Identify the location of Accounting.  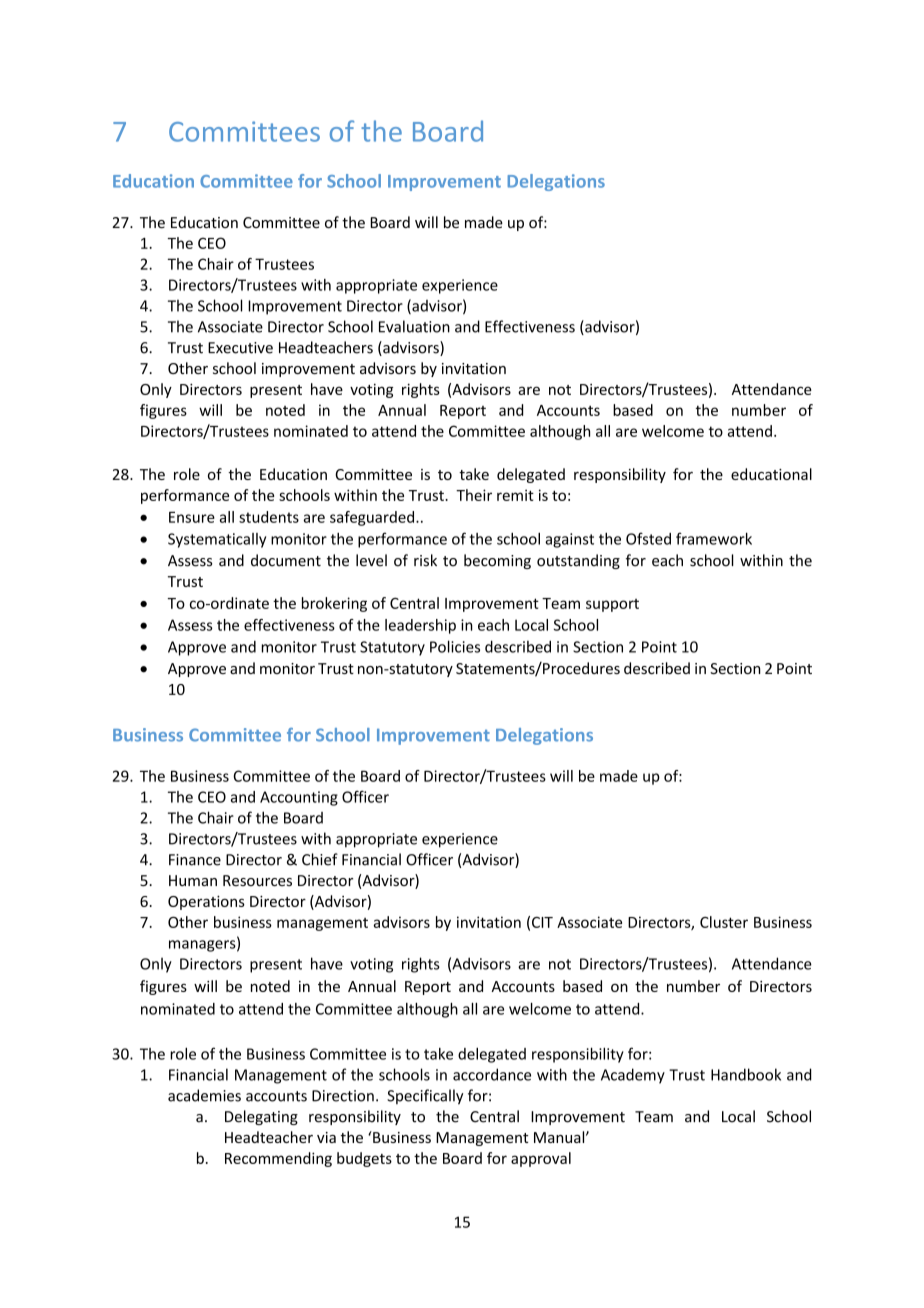
(299, 798).
